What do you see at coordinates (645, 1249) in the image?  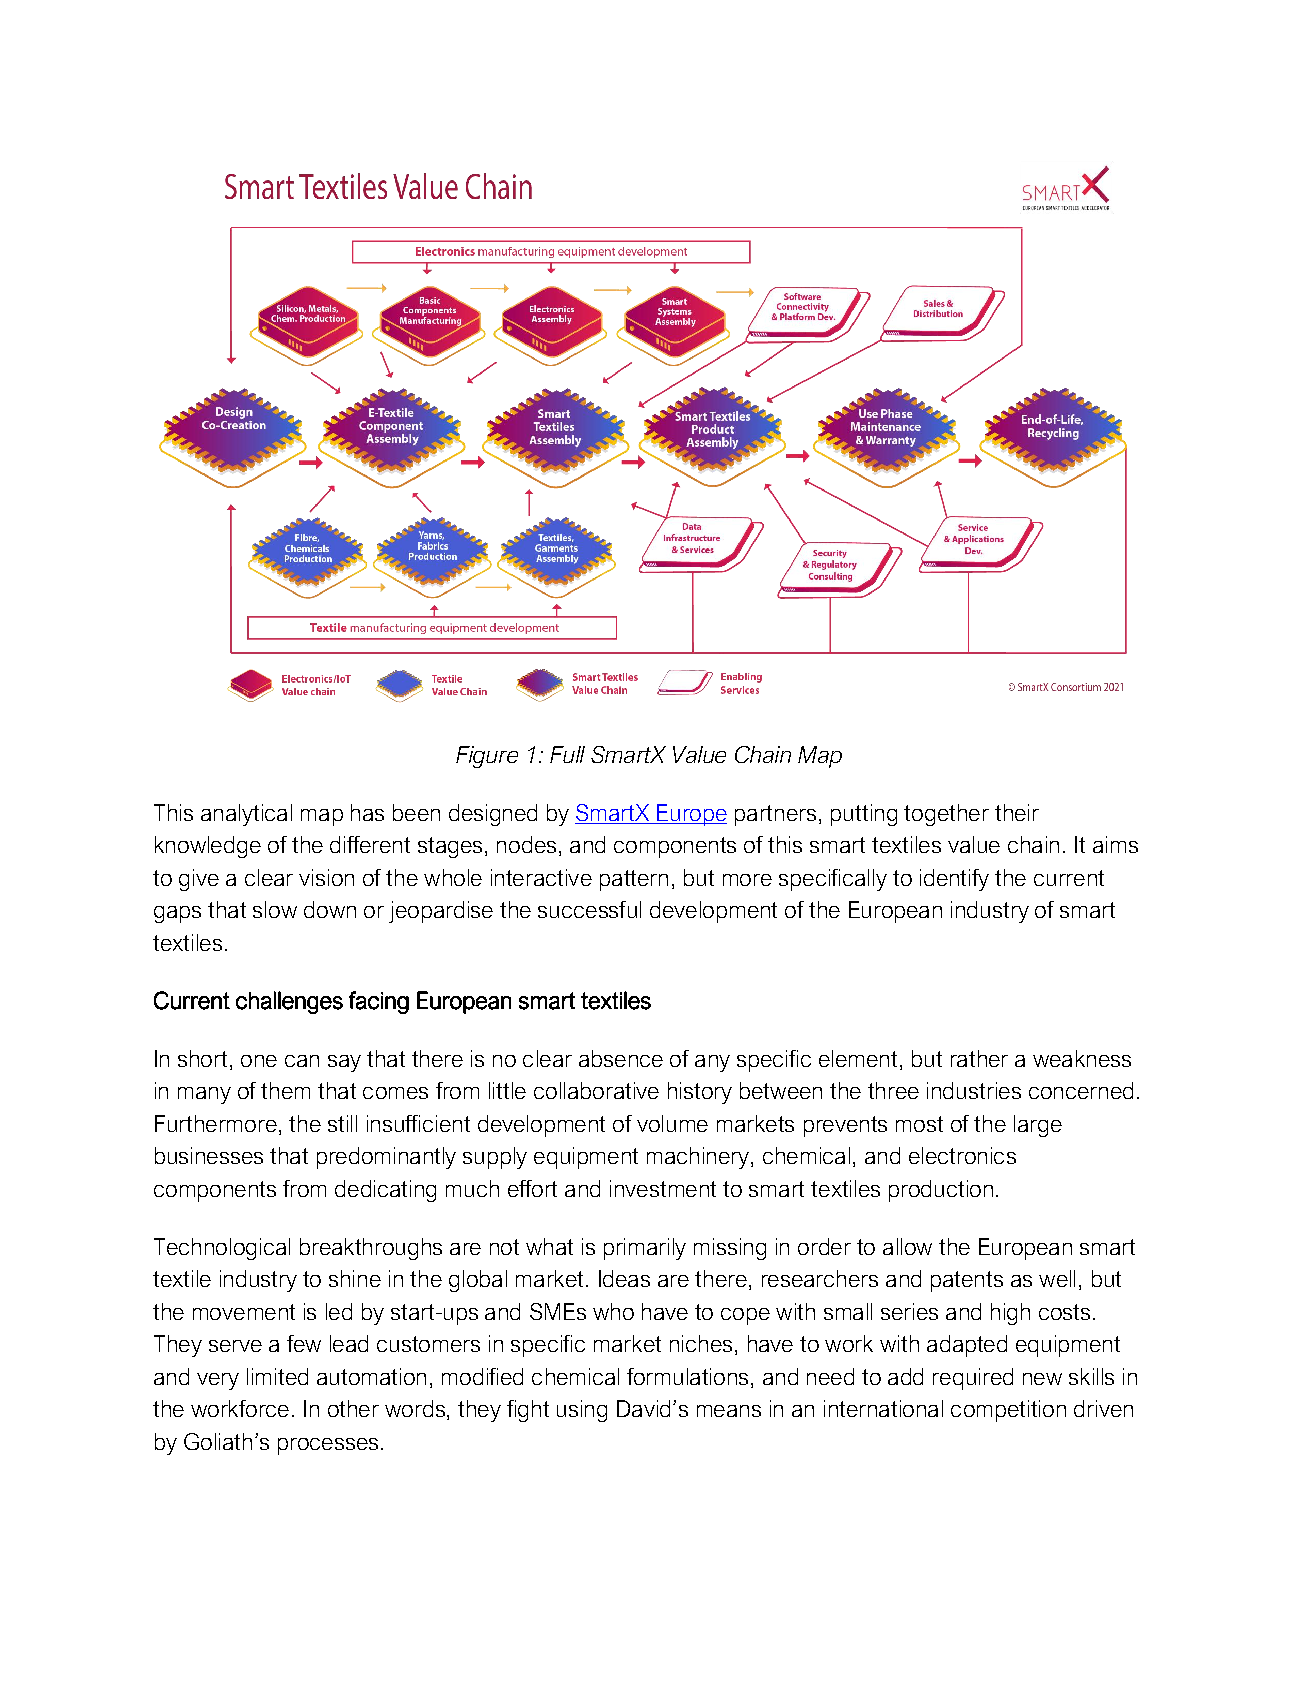 I see `primarily` at bounding box center [645, 1249].
